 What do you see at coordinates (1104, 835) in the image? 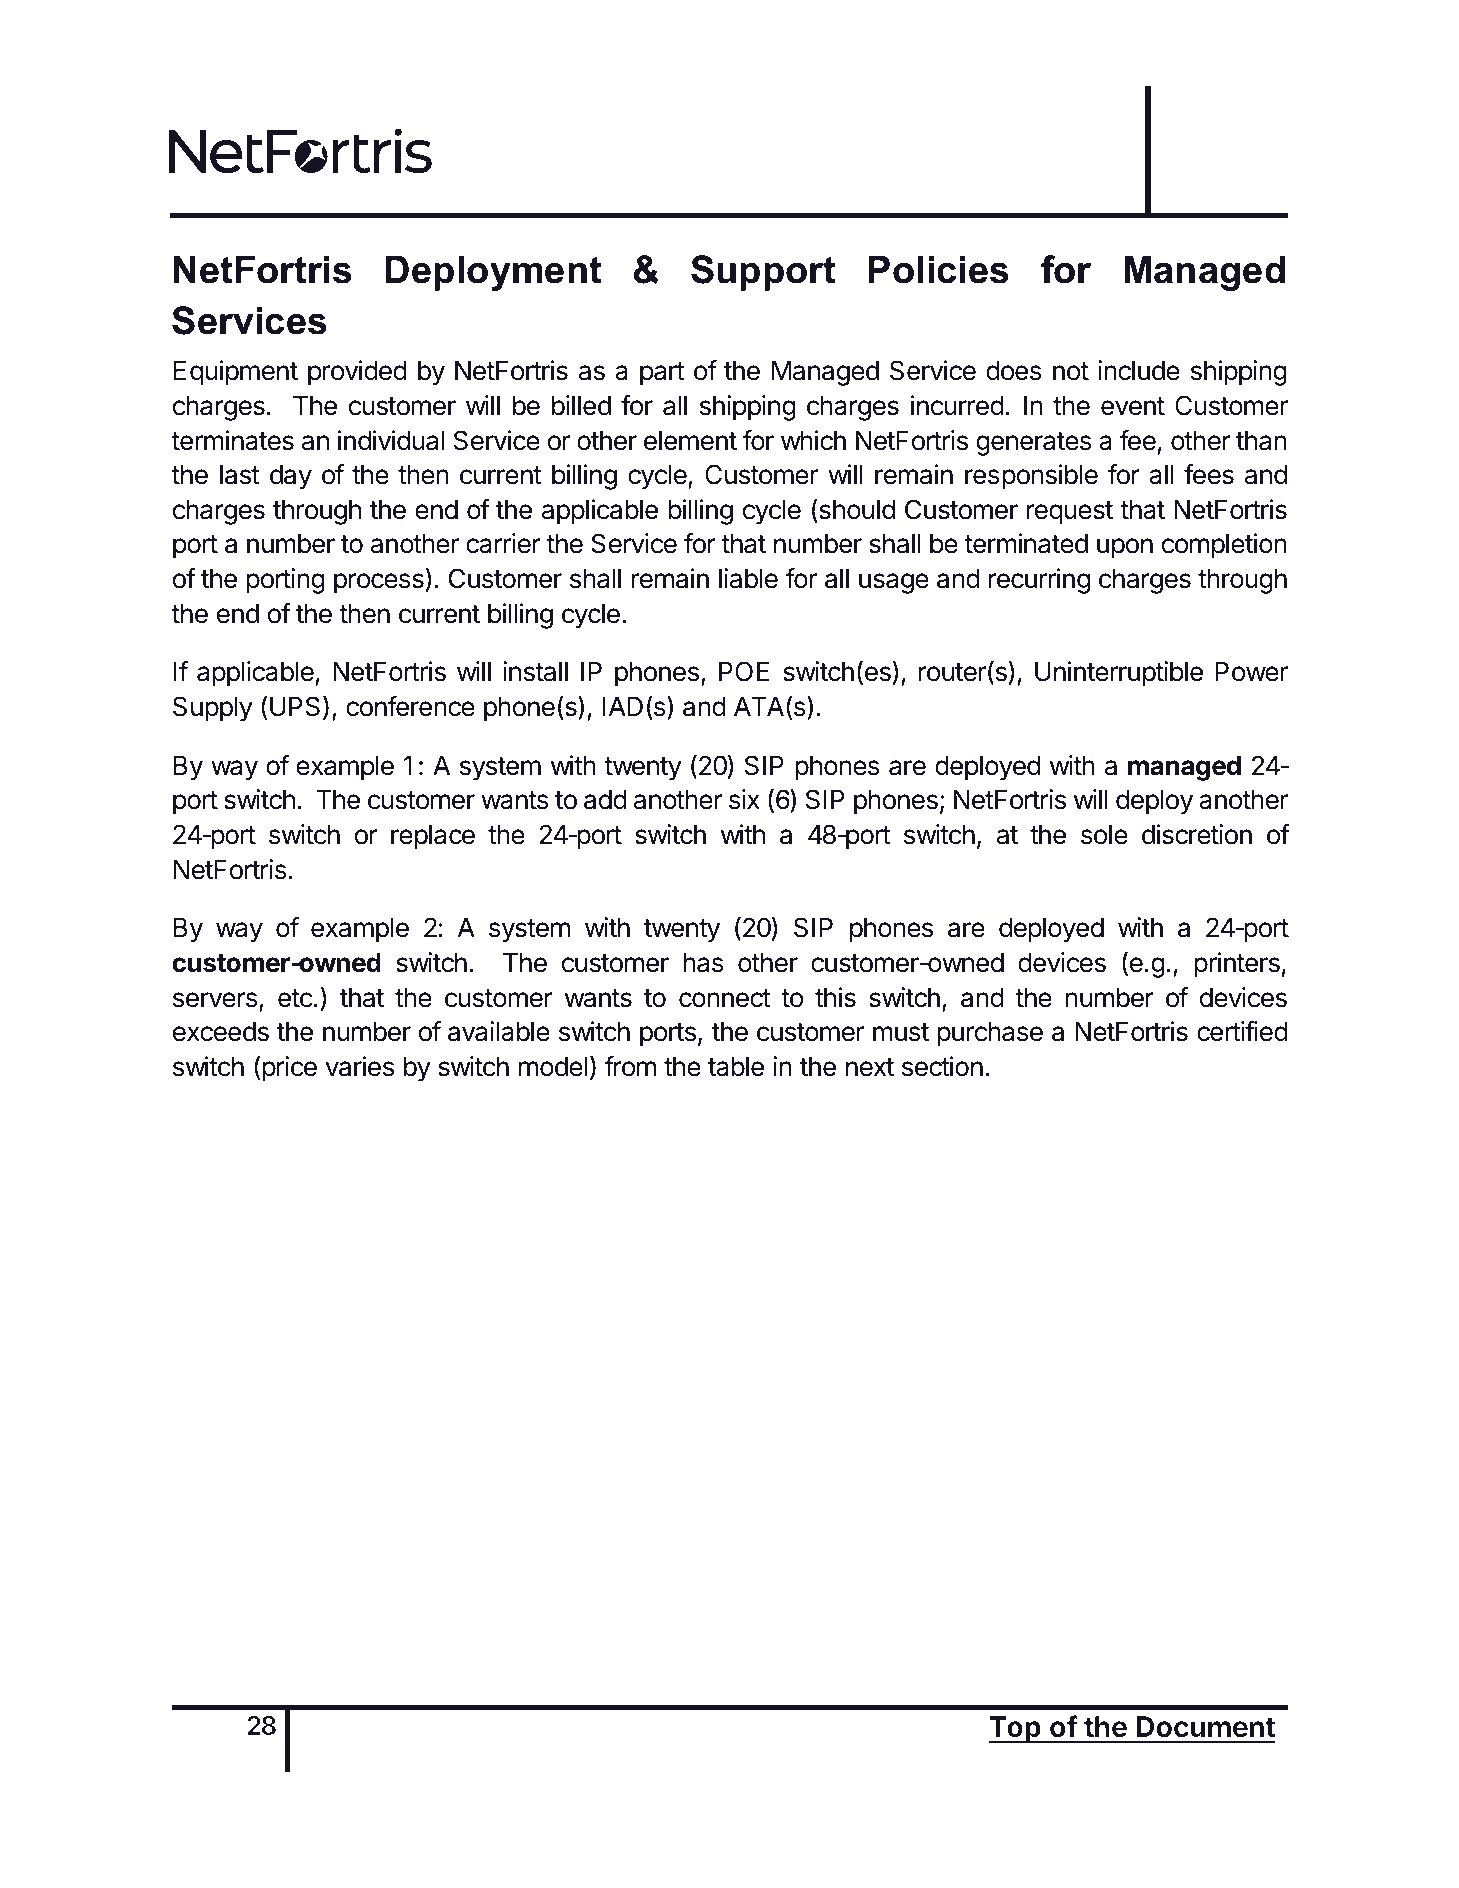
I see `sole` at bounding box center [1104, 835].
